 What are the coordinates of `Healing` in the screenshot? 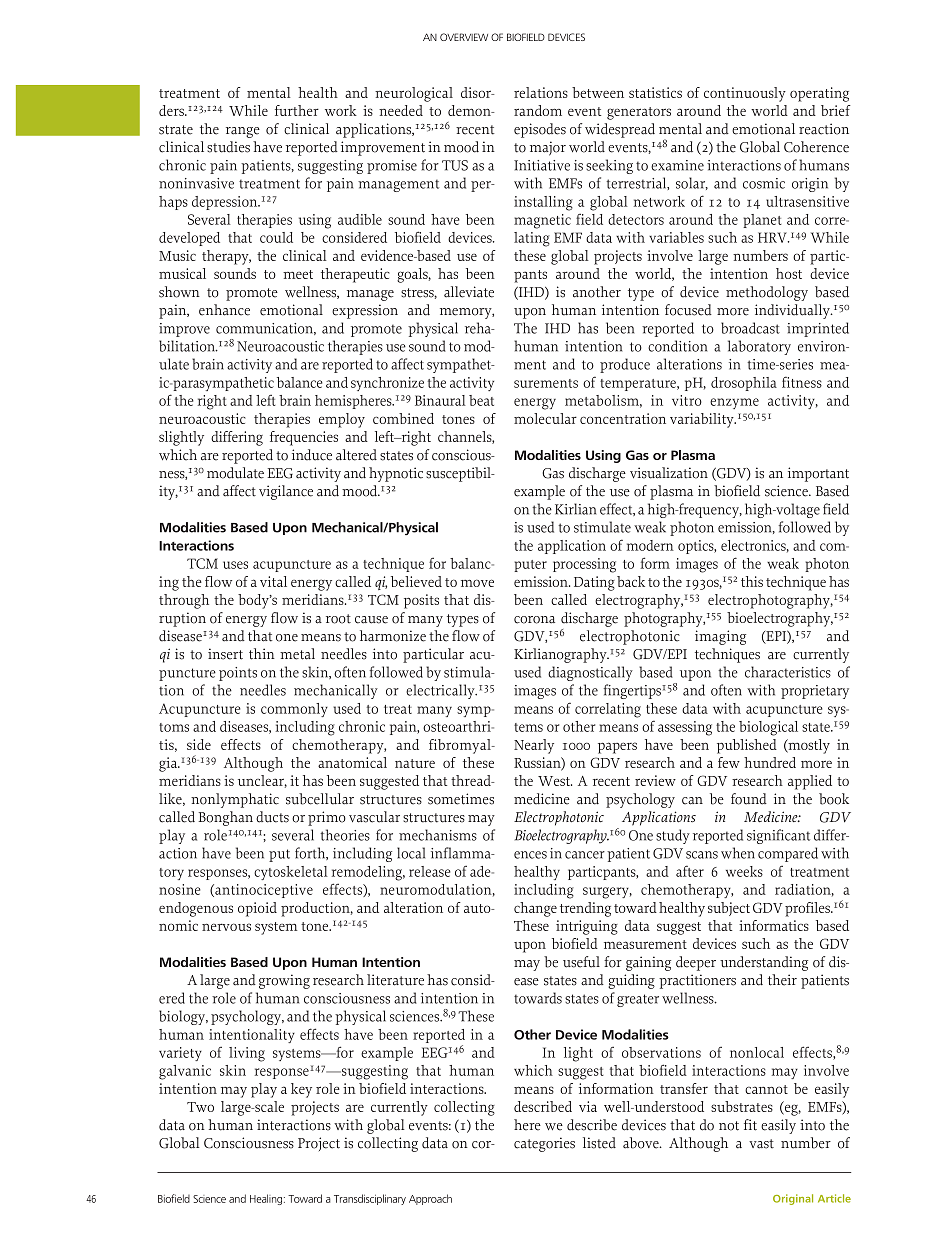 It's located at (267, 1199).
